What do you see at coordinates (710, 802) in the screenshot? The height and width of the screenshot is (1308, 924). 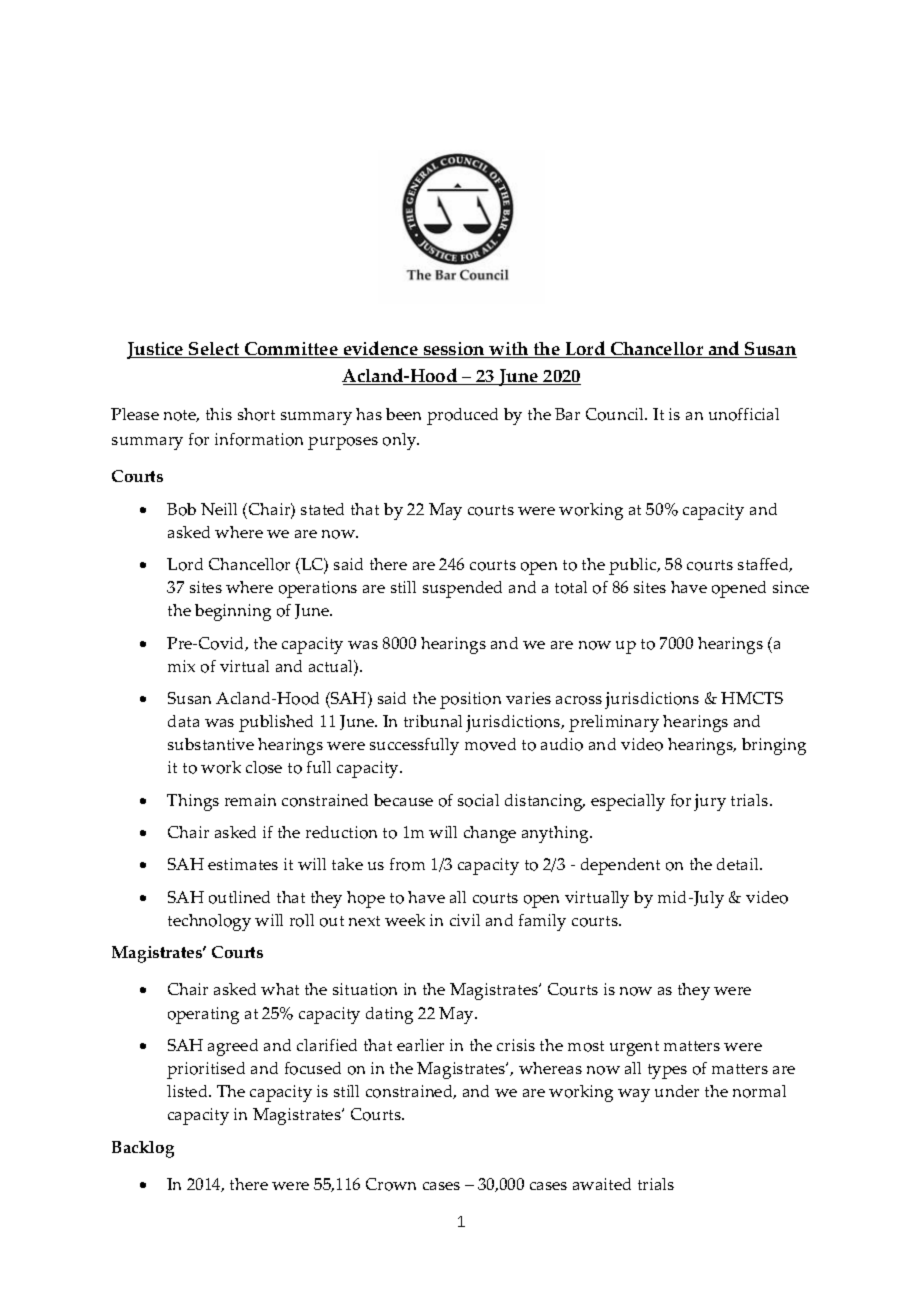 I see `jury` at bounding box center [710, 802].
